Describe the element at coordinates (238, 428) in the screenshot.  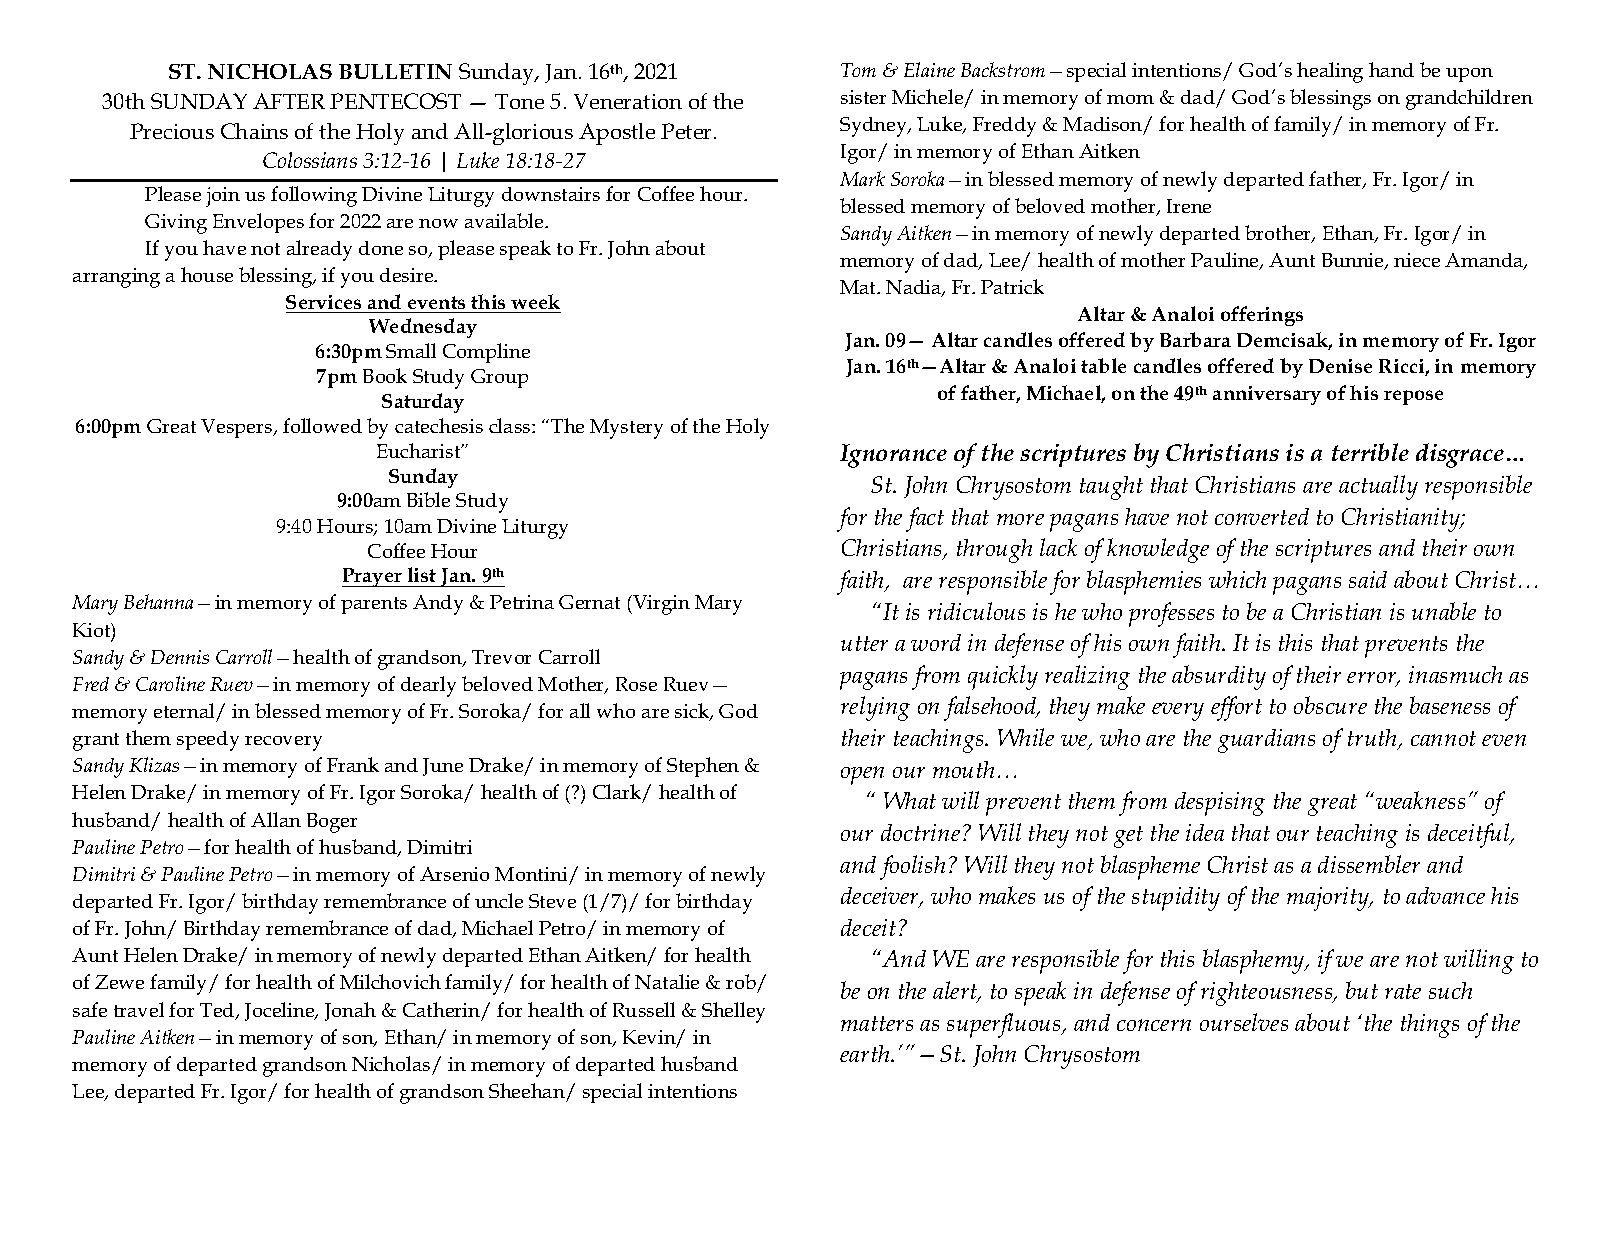
I see `Vespers` at that location.
